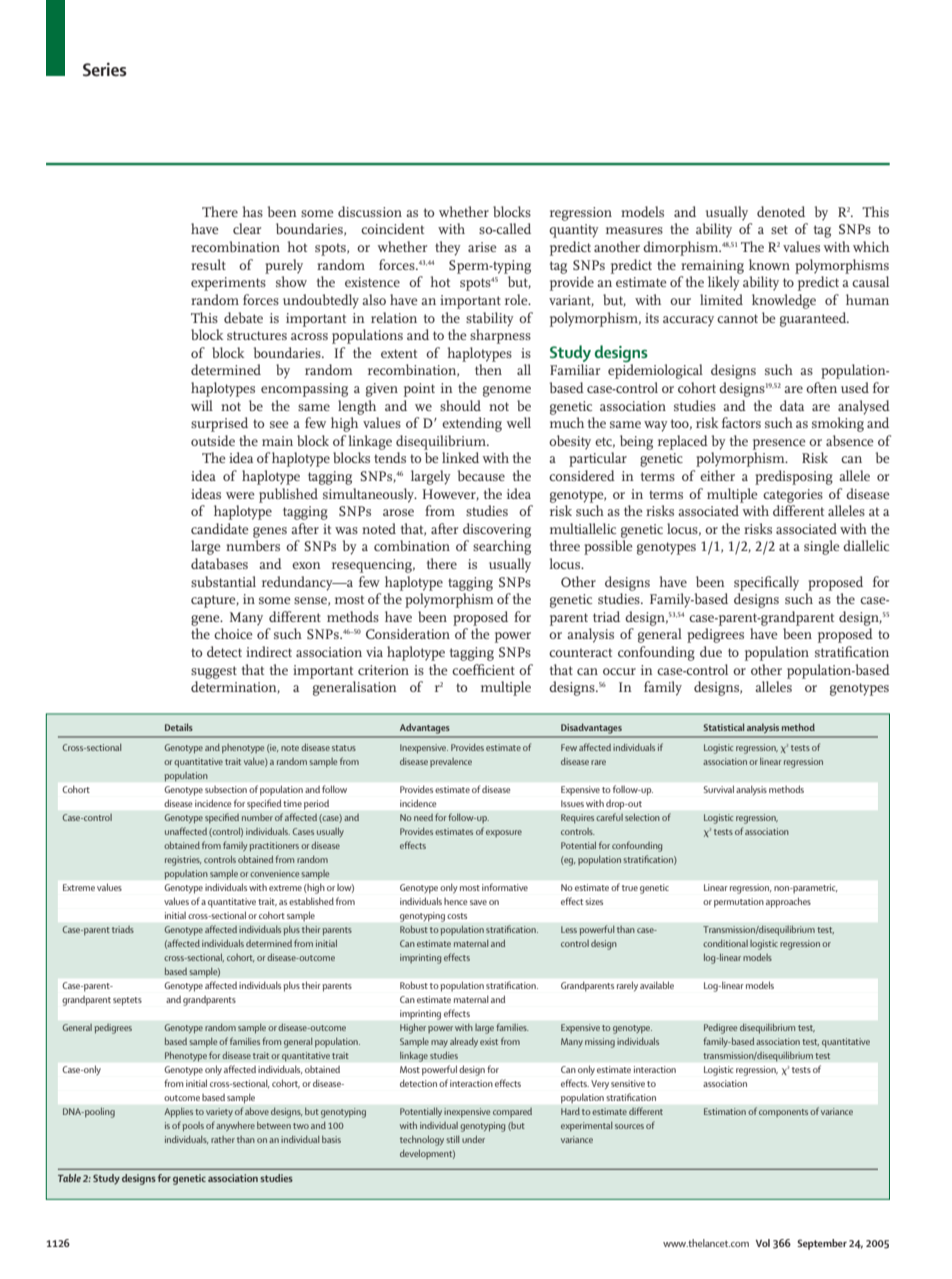 This page has height=1279, width=952. What do you see at coordinates (370, 211) in the page?
I see `discussion` at bounding box center [370, 211].
